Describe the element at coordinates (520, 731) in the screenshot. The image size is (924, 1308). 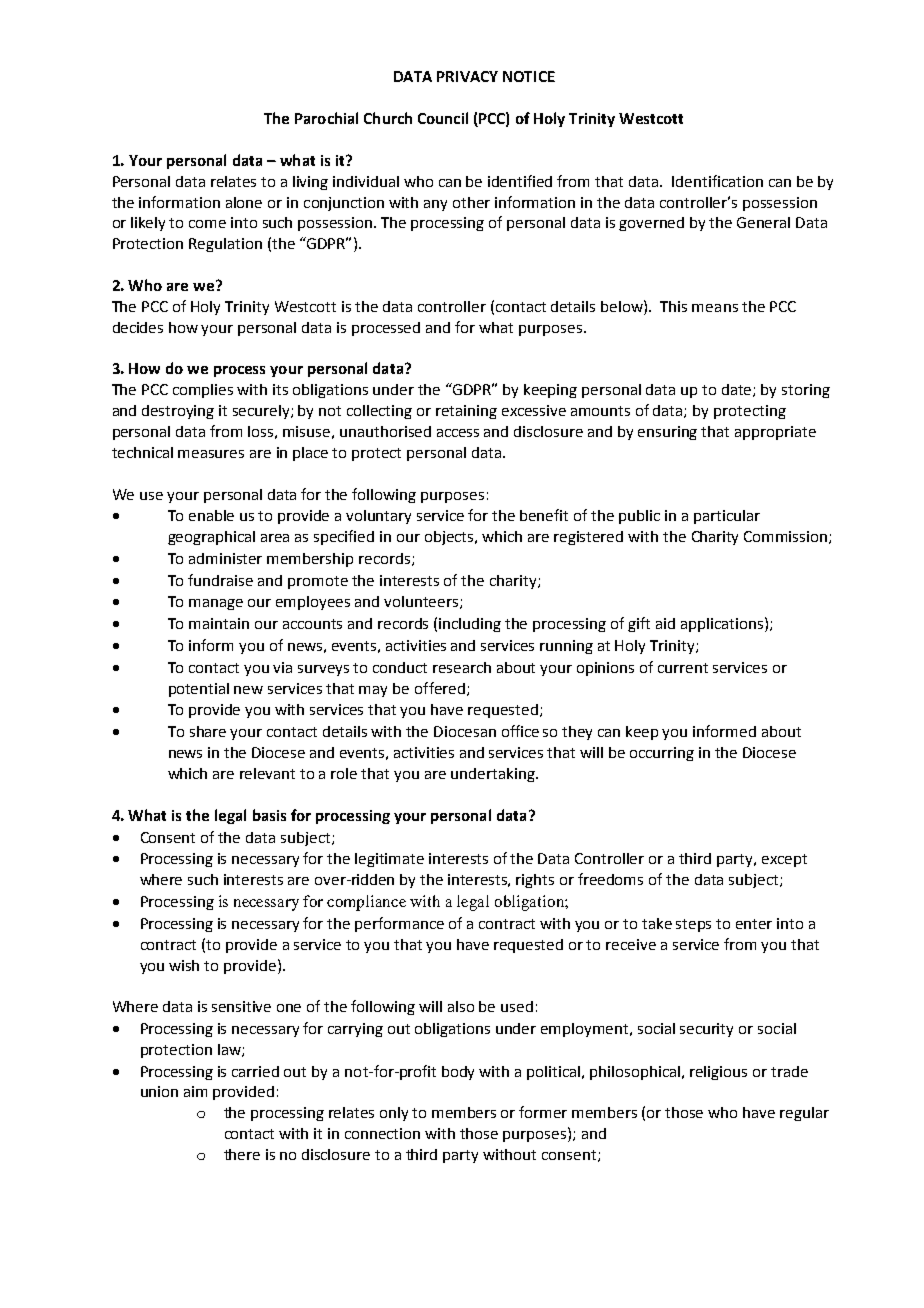
I see `office` at that location.
